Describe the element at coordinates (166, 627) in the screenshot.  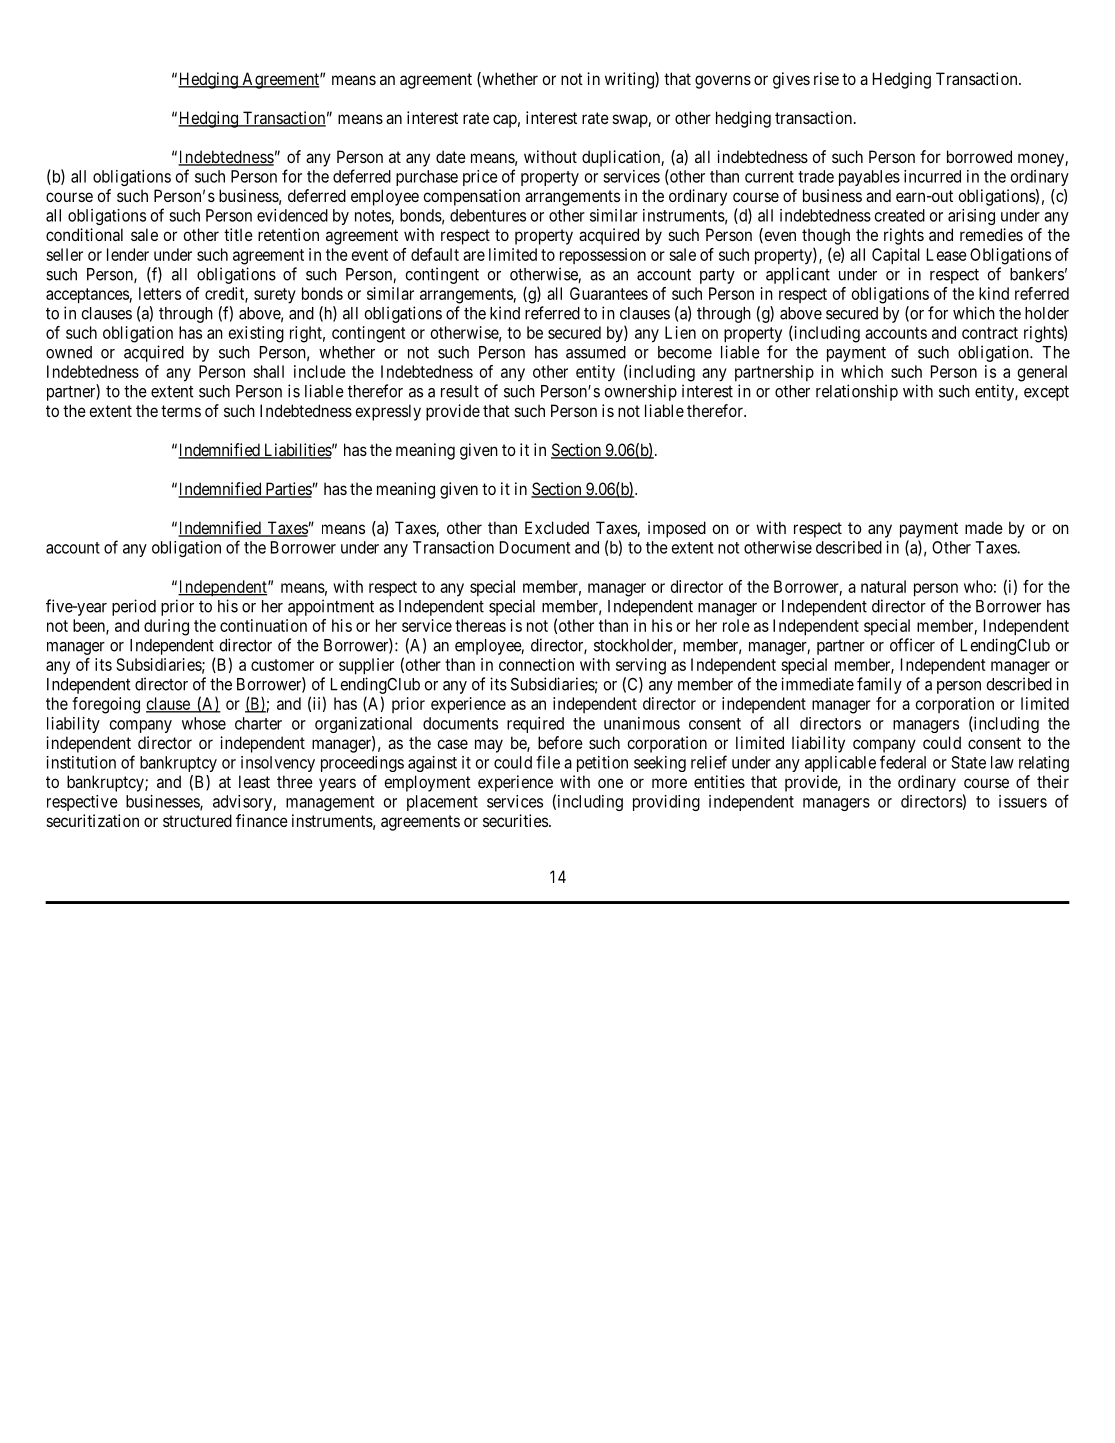
I see `during` at that location.
